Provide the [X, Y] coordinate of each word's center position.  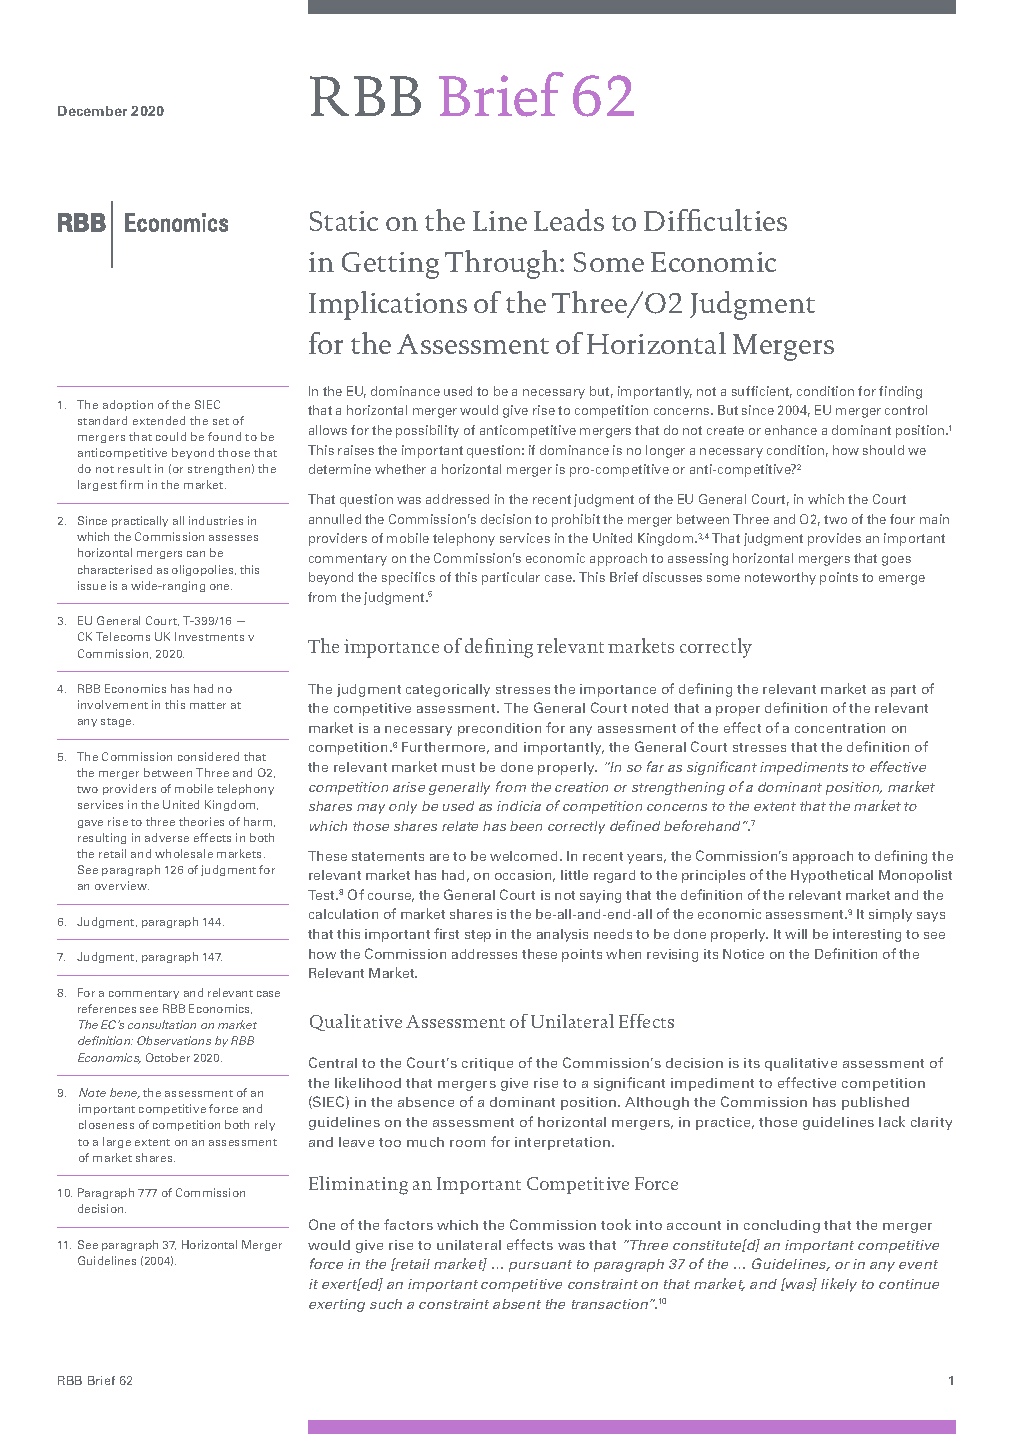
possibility [427, 431]
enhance [791, 430]
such [386, 1304]
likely [839, 1285]
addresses [484, 954]
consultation [162, 1024]
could [171, 436]
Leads [569, 220]
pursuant [540, 1266]
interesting [867, 935]
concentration [840, 728]
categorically [448, 690]
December [92, 111]
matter [208, 705]
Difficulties [715, 220]
